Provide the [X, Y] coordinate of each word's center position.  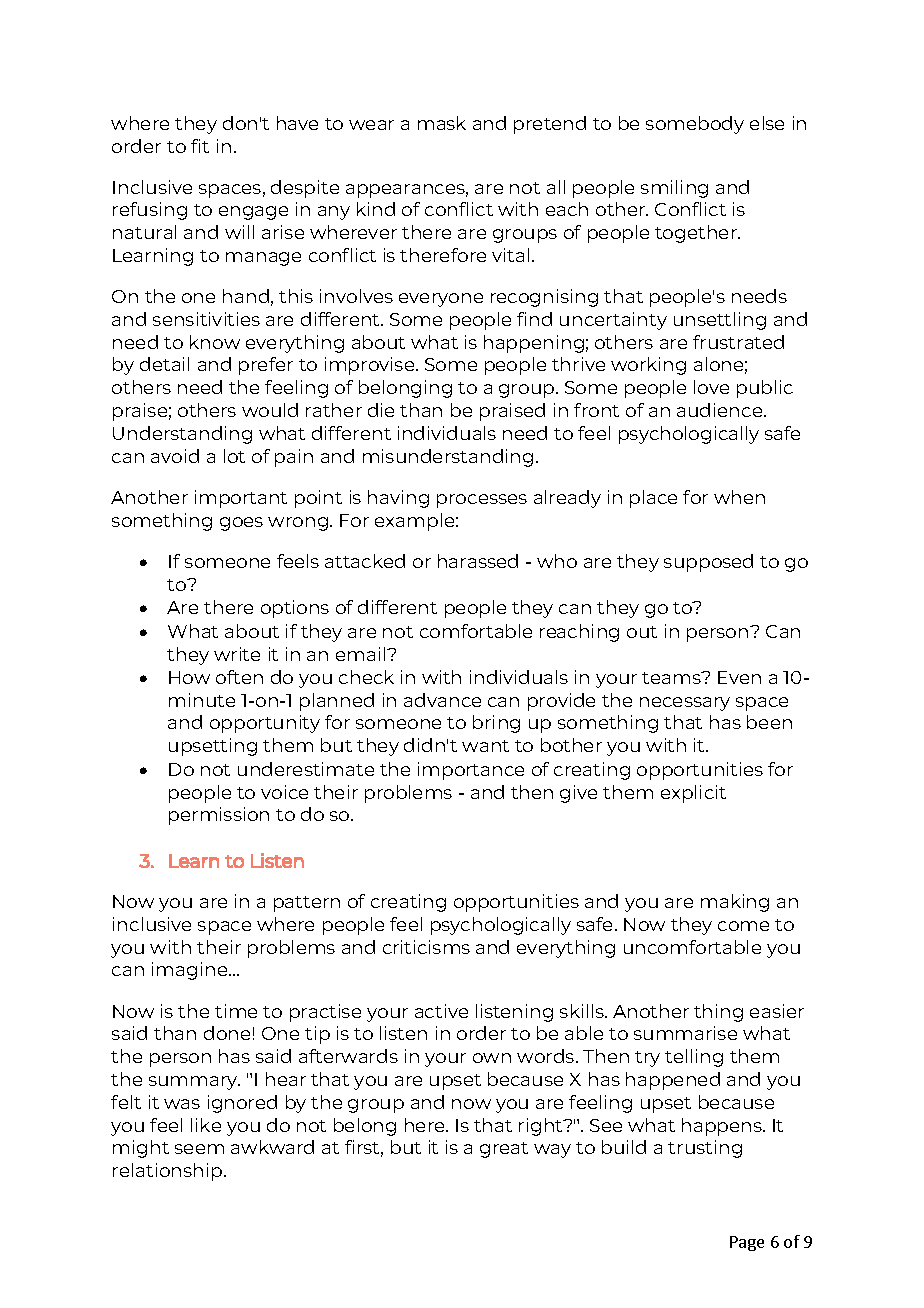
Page [747, 1243]
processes [482, 501]
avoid [175, 456]
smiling [674, 189]
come [743, 926]
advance [442, 700]
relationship [169, 1172]
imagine [191, 971]
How [189, 677]
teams [672, 678]
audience [721, 410]
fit [200, 146]
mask [442, 123]
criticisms [426, 947]
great [504, 1150]
